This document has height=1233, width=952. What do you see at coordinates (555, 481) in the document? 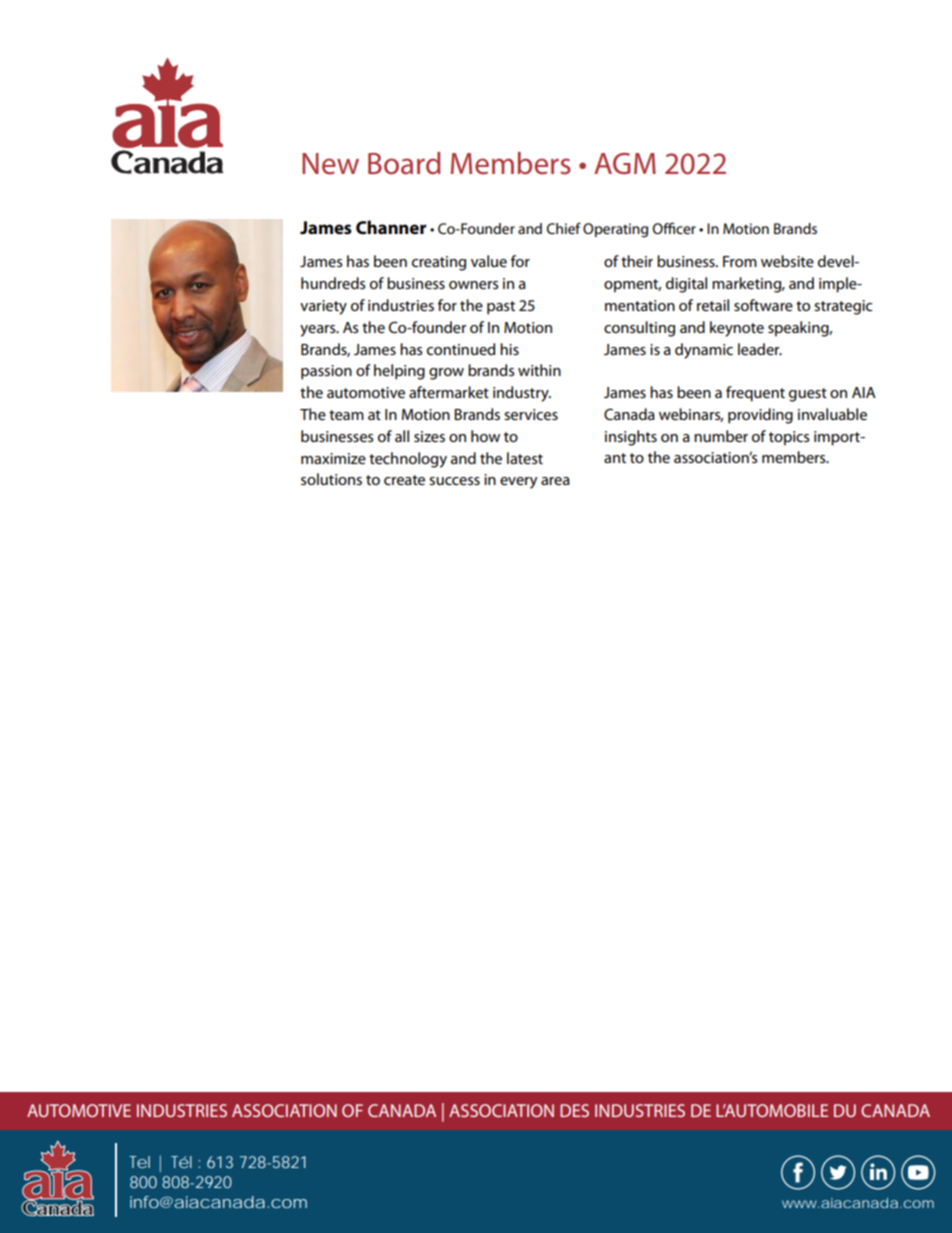
I see `area` at bounding box center [555, 481].
